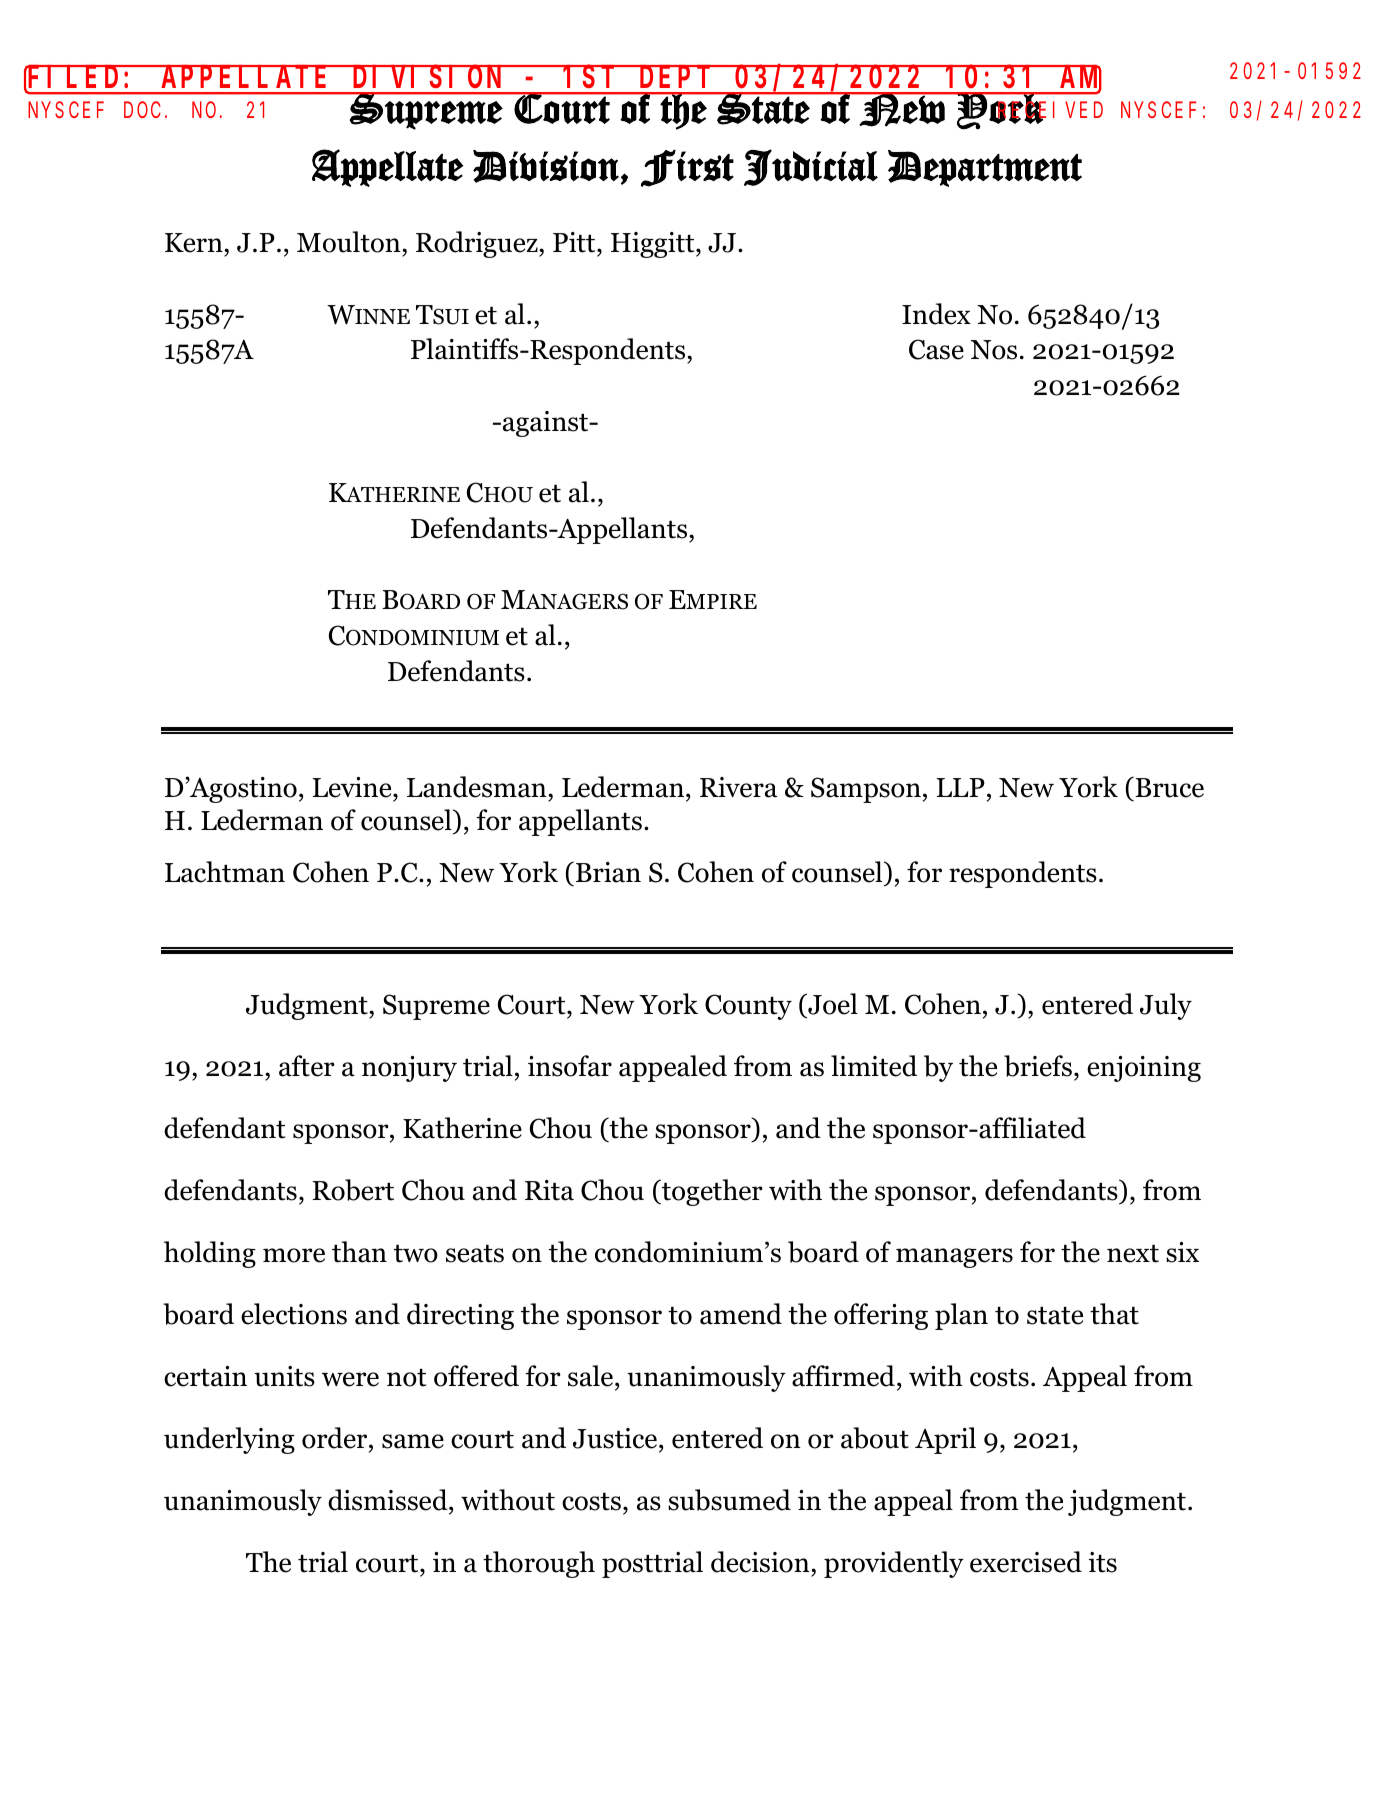 Image resolution: width=1393 pixels, height=1802 pixels. What do you see at coordinates (729, 1500) in the document?
I see `subsumed` at bounding box center [729, 1500].
